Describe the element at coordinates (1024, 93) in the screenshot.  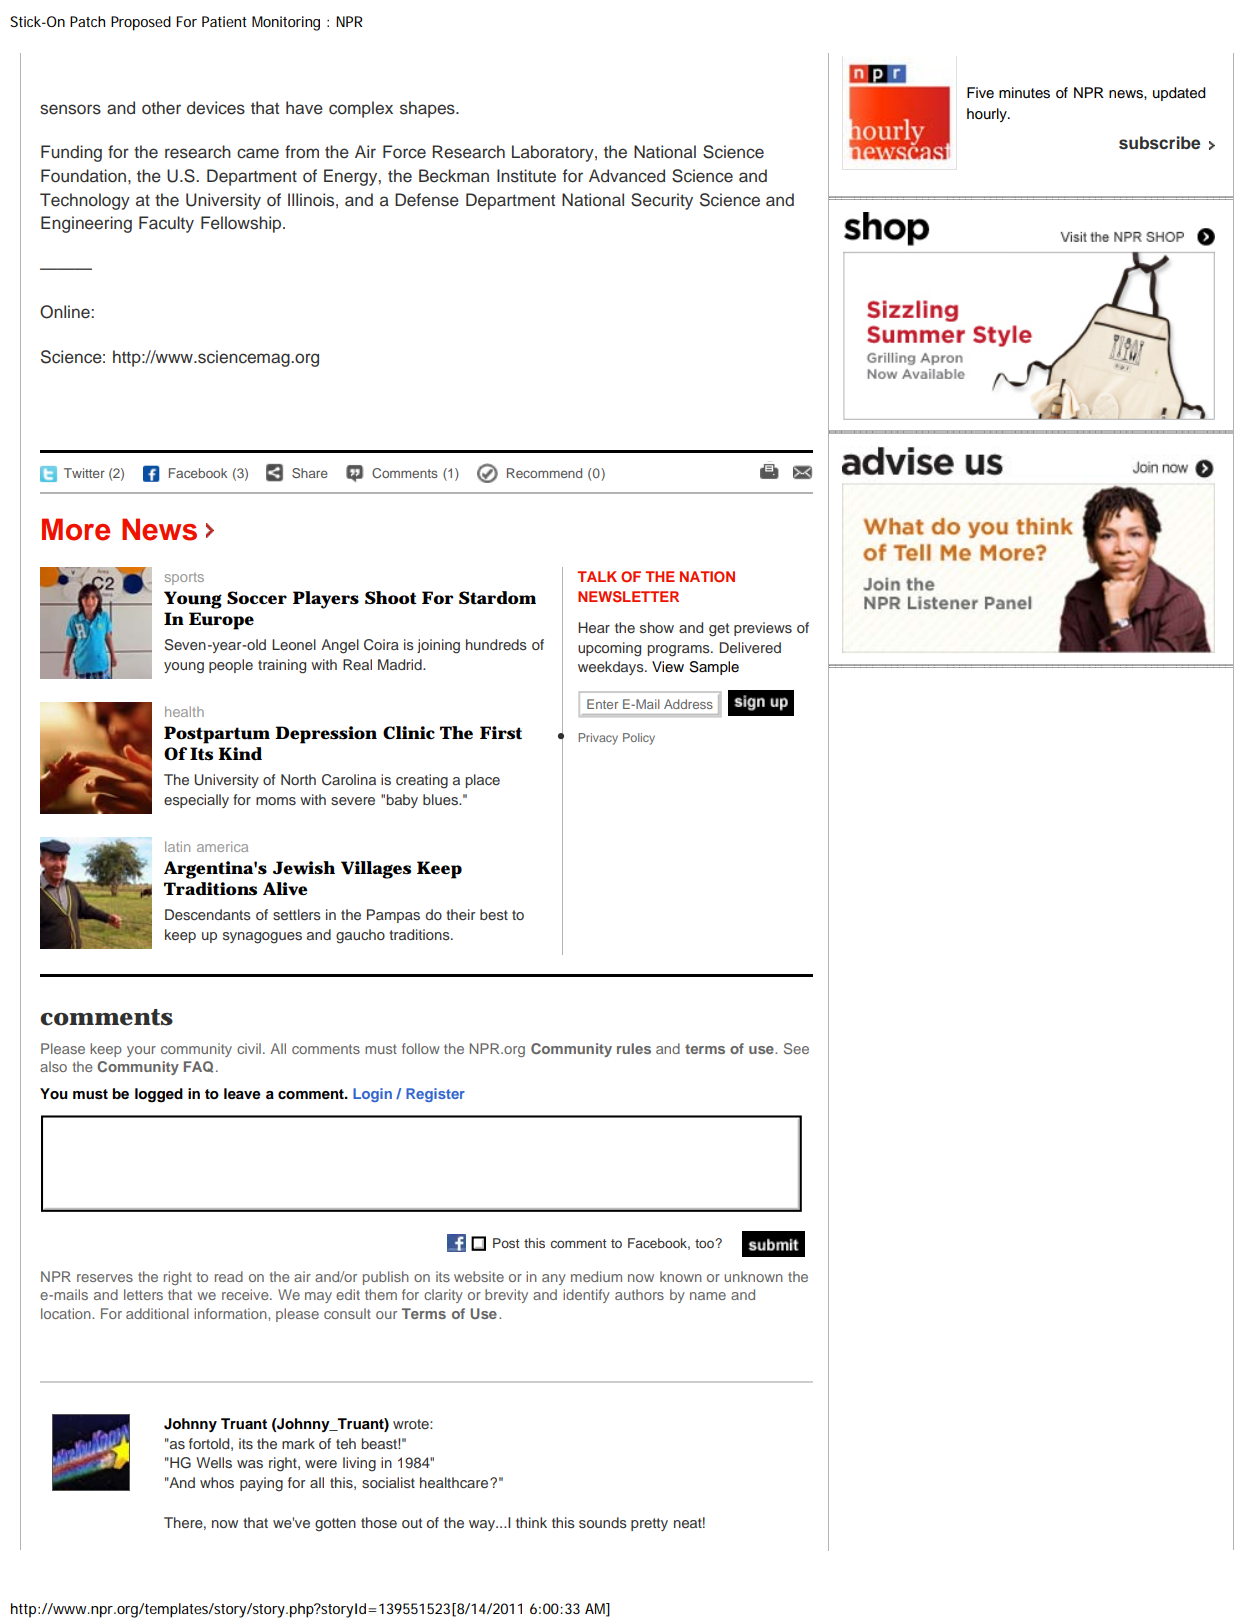
I see `minutes` at that location.
